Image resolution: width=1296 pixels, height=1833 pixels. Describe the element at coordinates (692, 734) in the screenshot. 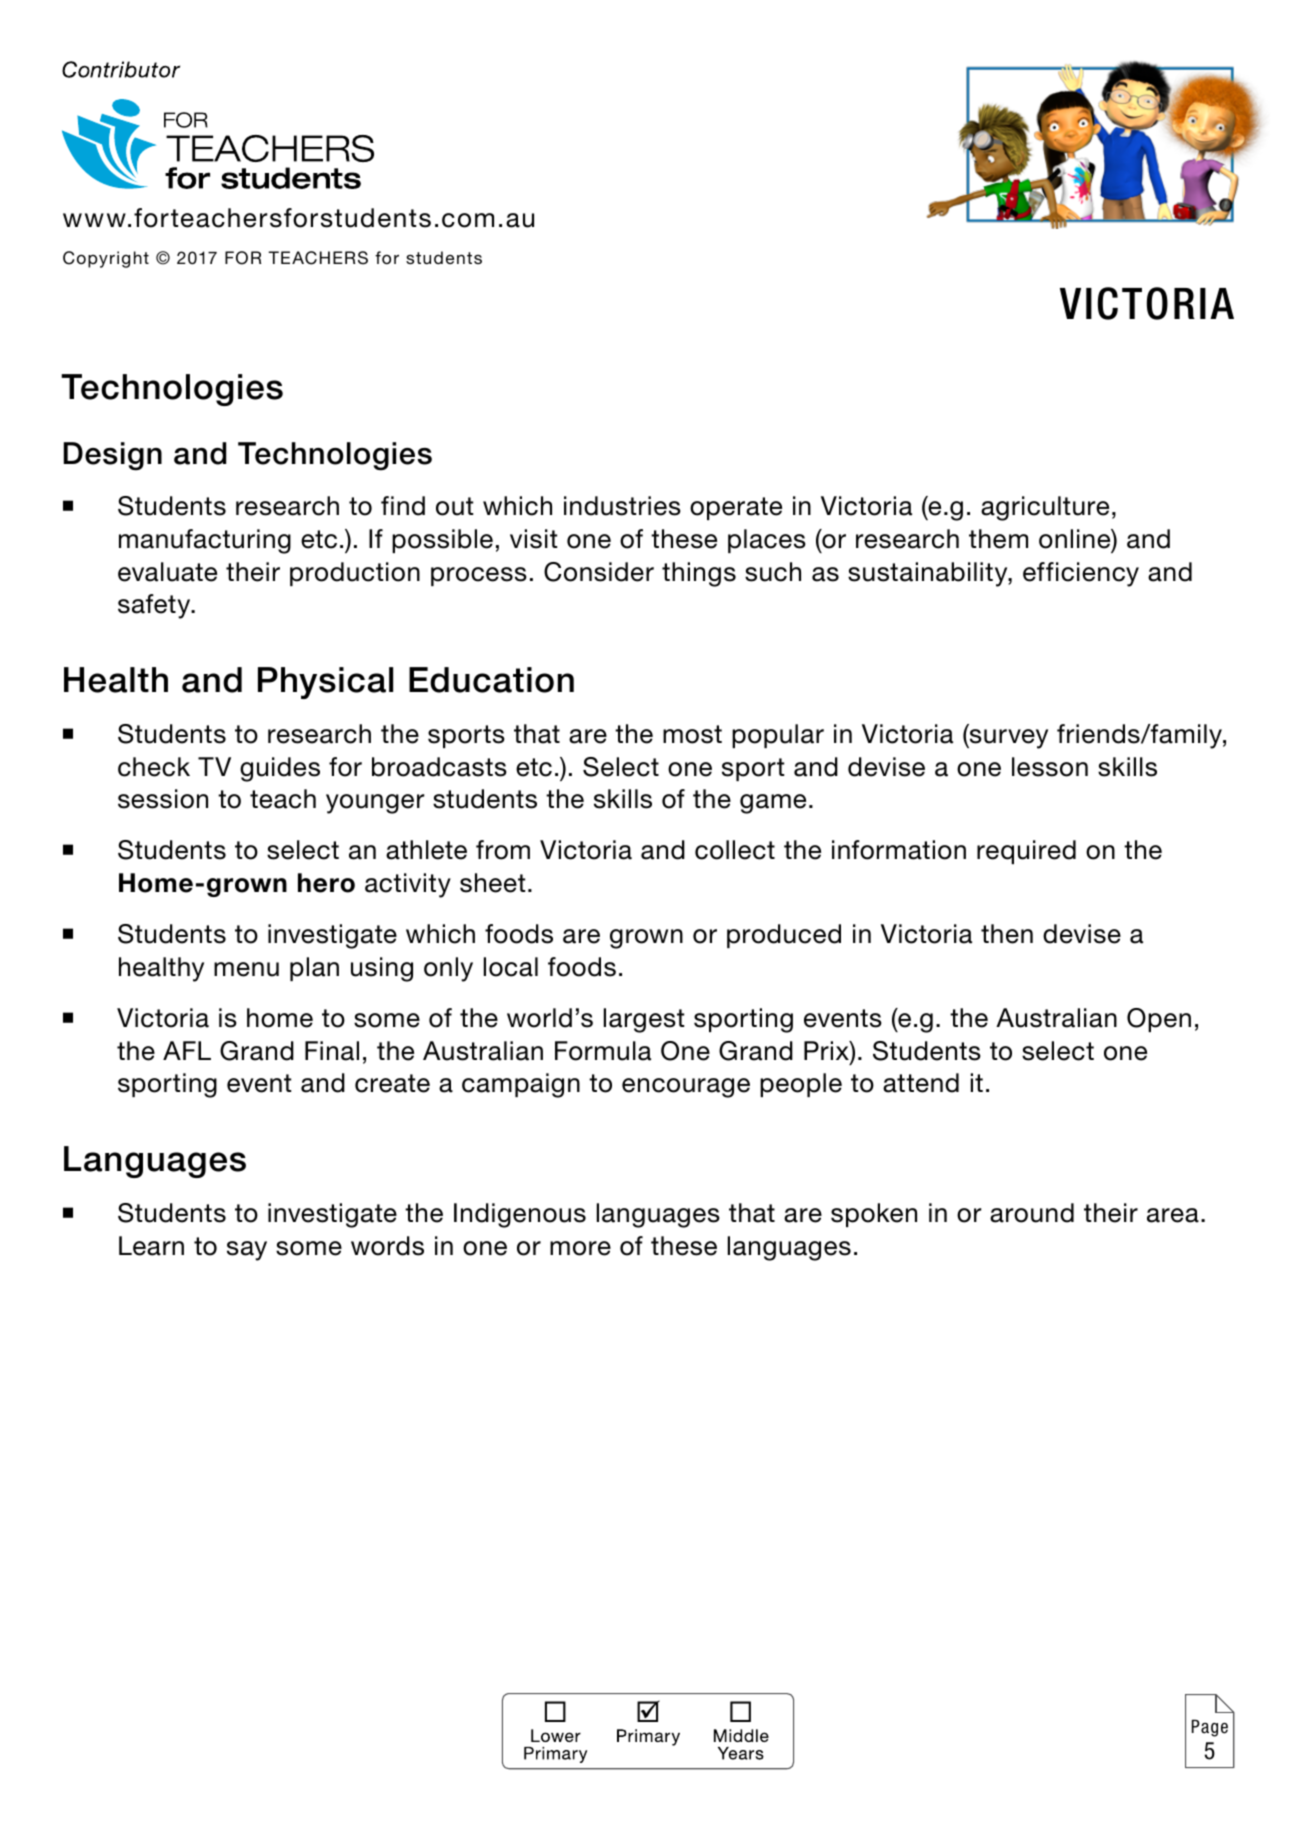

I see `most` at that location.
